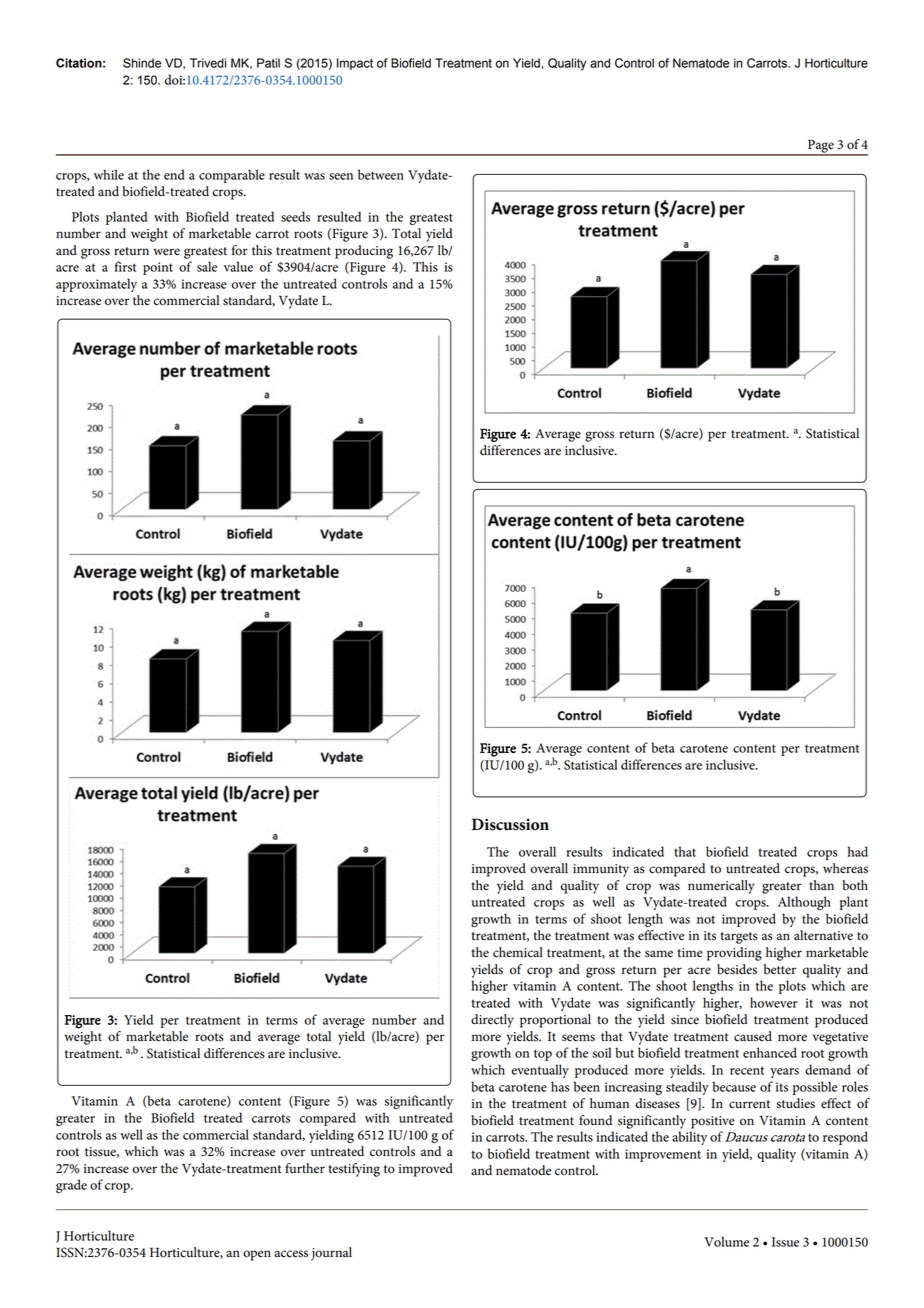  What do you see at coordinates (257, 1255) in the screenshot?
I see `open` at bounding box center [257, 1255].
